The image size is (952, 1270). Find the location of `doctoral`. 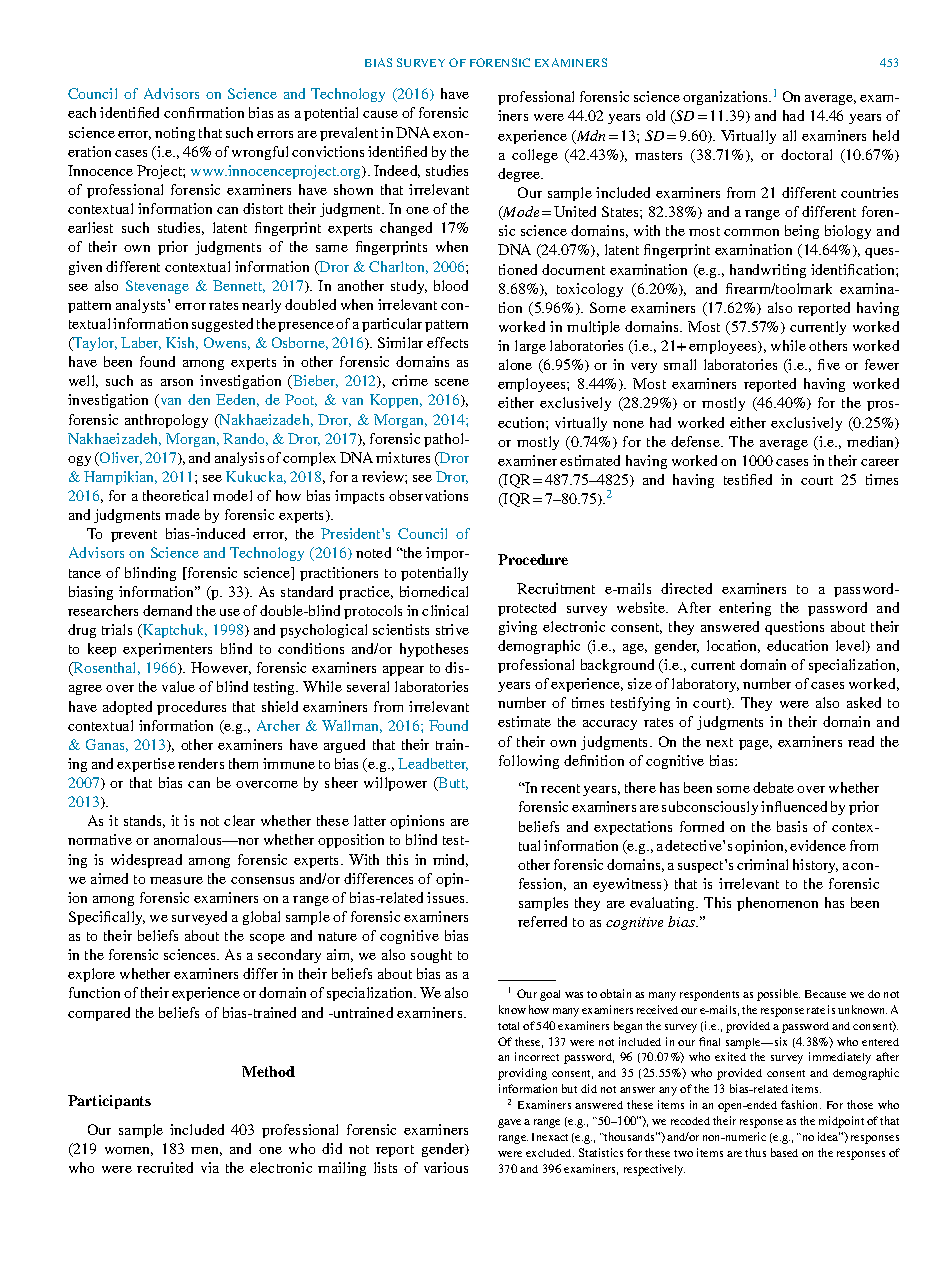

doctoral is located at coordinates (806, 154).
